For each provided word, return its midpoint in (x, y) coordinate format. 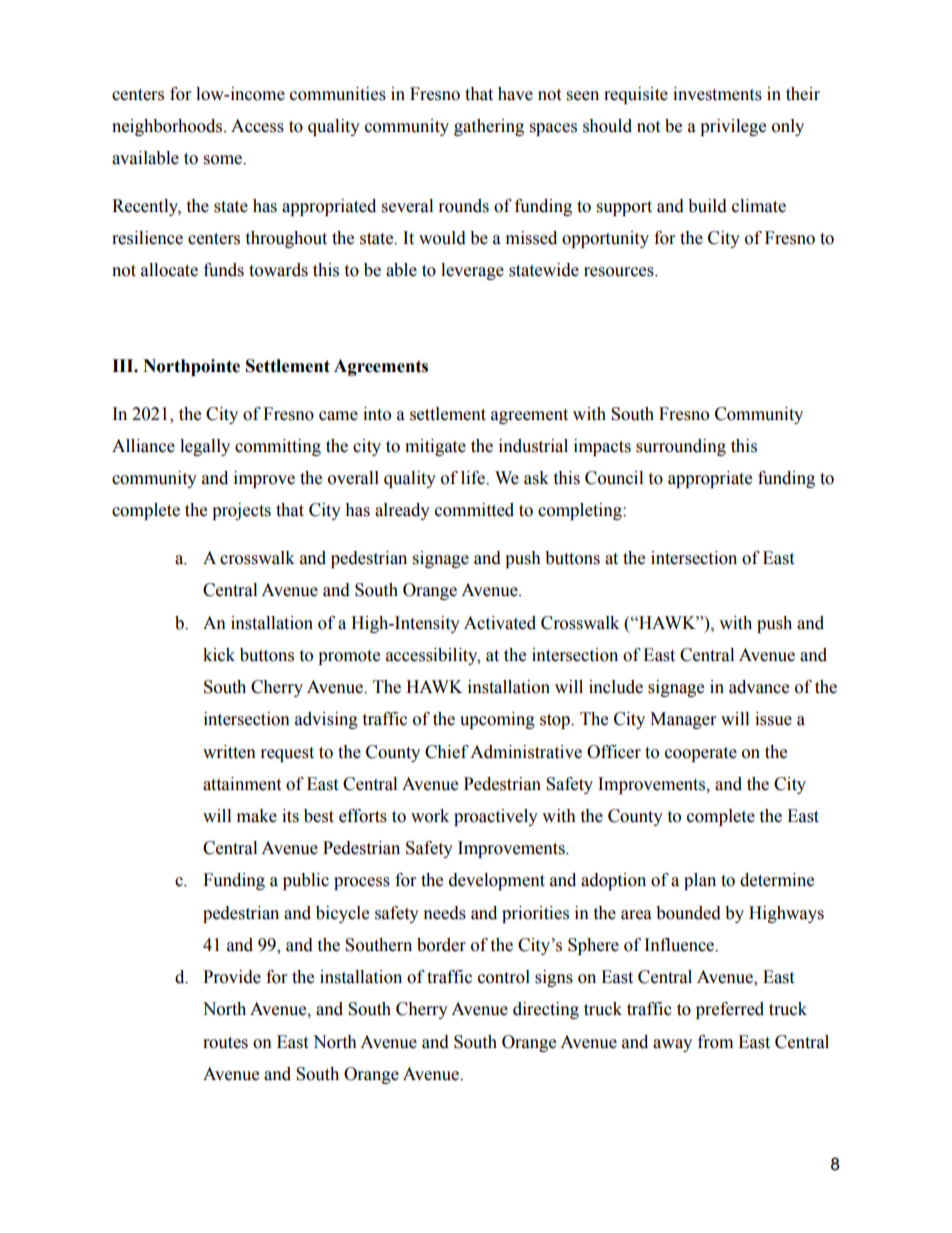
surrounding (681, 447)
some (224, 160)
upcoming (497, 720)
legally (205, 447)
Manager (683, 720)
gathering (489, 127)
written (229, 752)
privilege (733, 127)
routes (225, 1043)
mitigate (435, 447)
